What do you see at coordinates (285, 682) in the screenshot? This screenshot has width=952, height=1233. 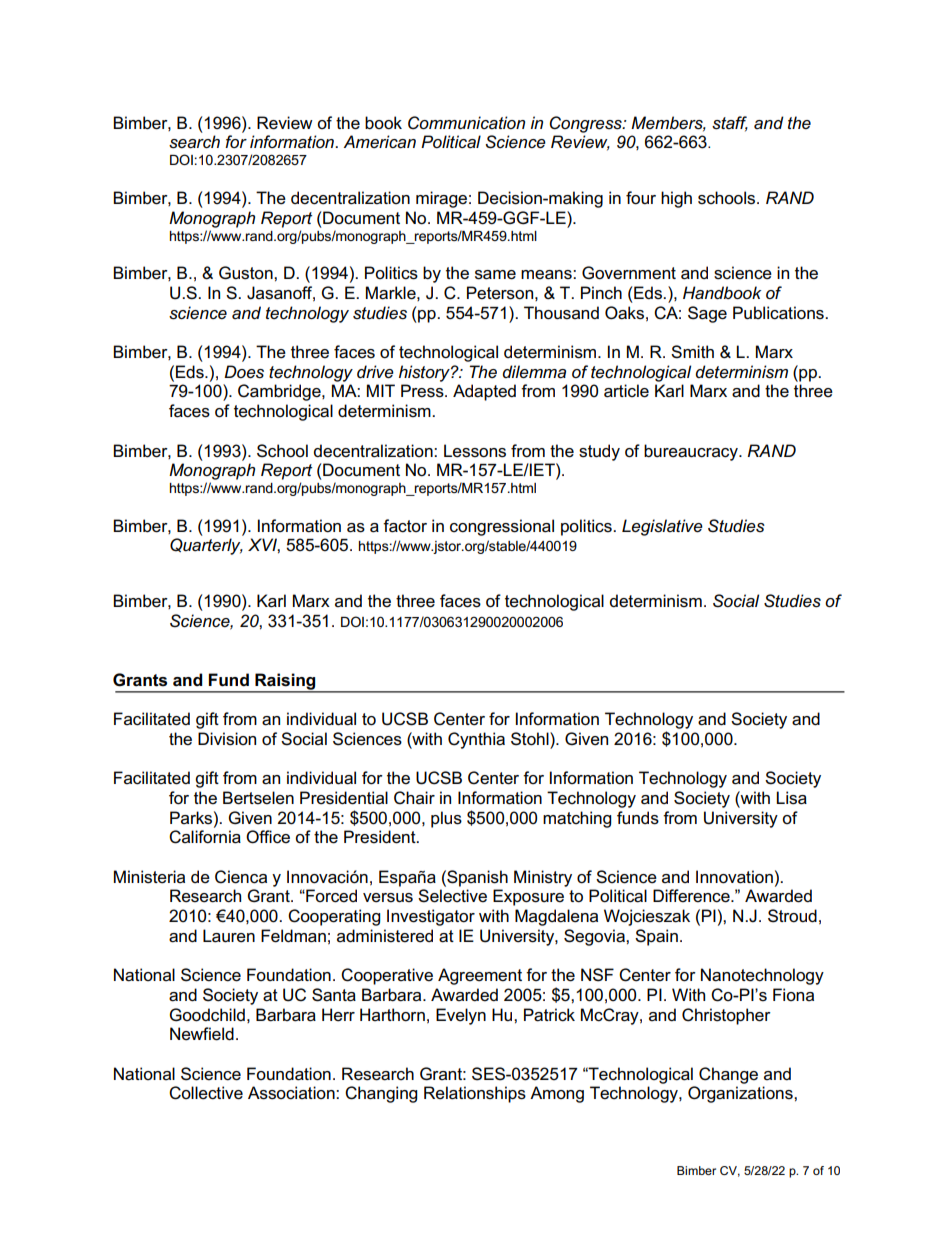 I see `Raising` at bounding box center [285, 682].
